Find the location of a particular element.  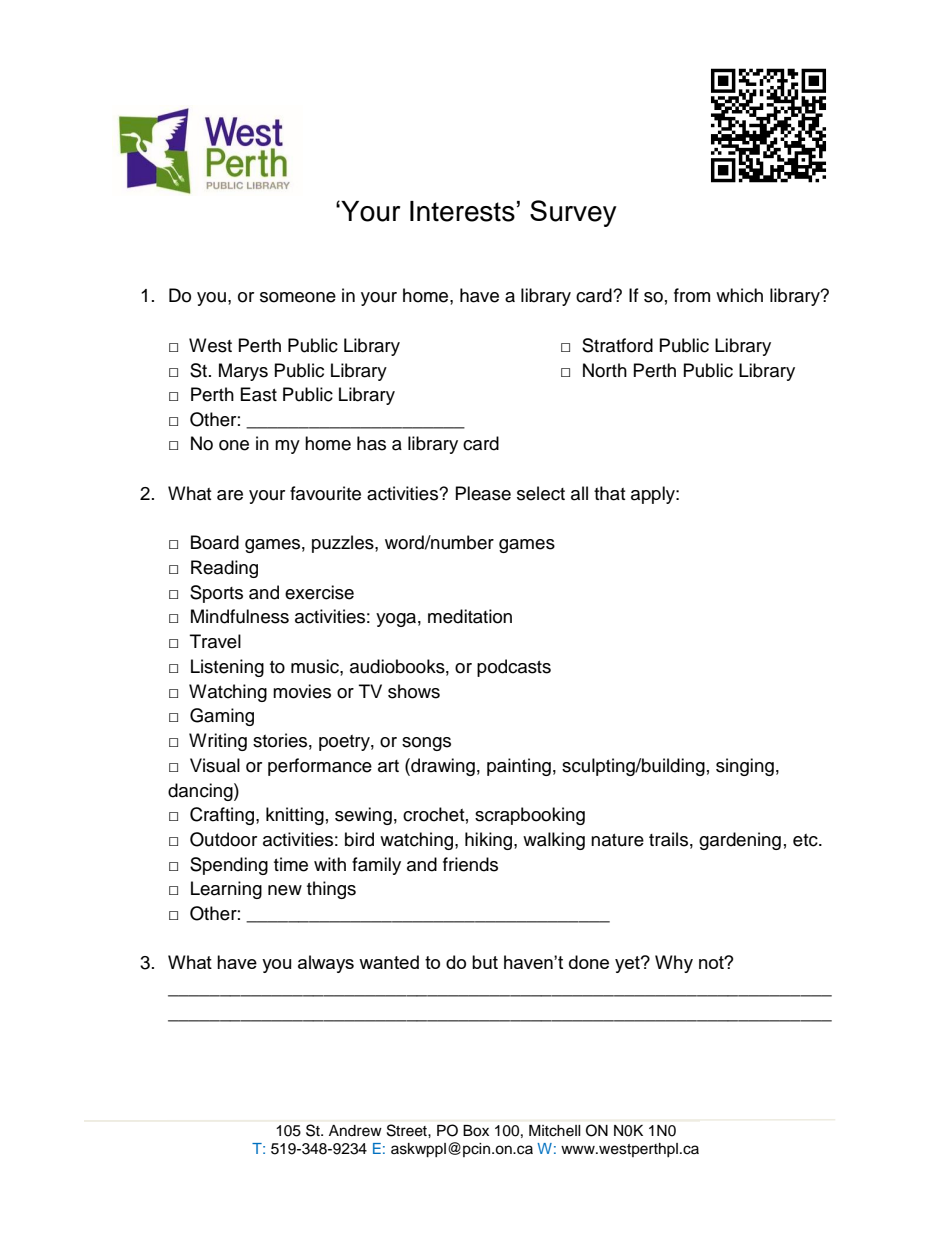

Interests is located at coordinates (462, 211).
